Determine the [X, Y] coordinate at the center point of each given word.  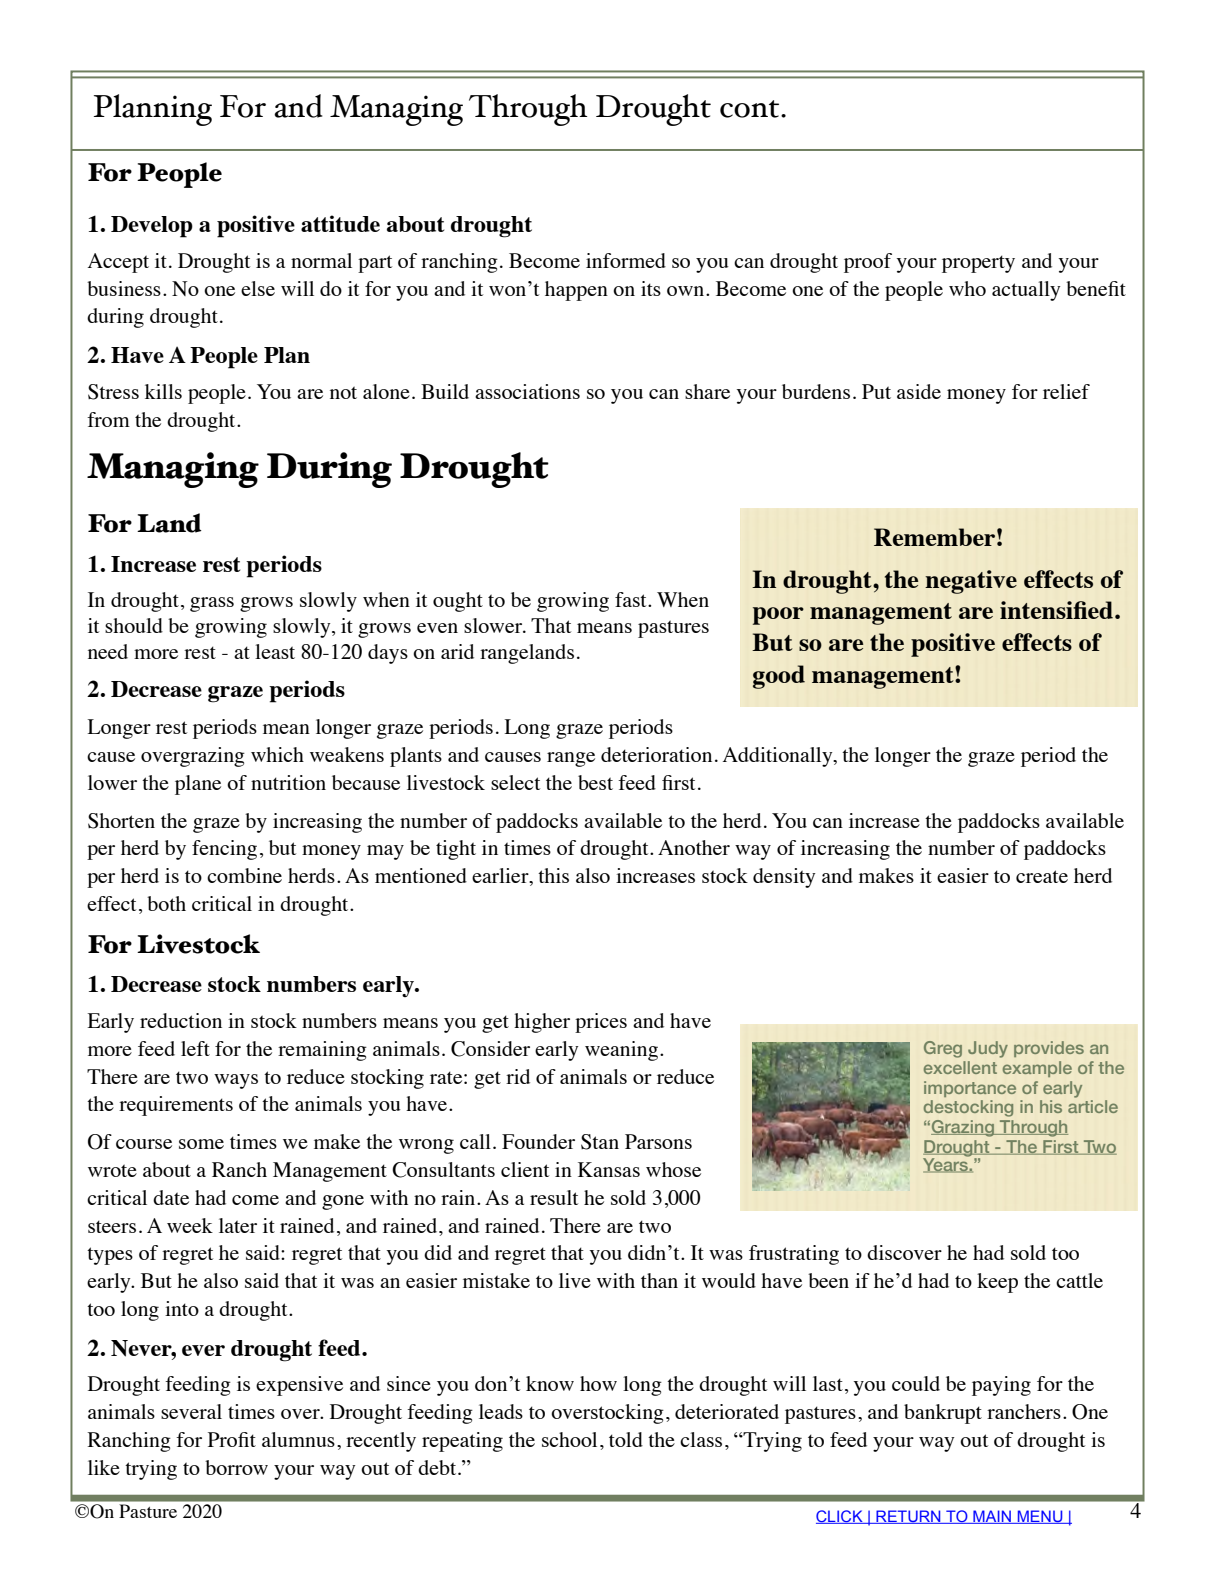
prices [601, 1023]
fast [632, 599]
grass [212, 604]
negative [971, 582]
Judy [988, 1049]
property [978, 264]
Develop [152, 227]
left [195, 1048]
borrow [236, 1467]
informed [626, 260]
